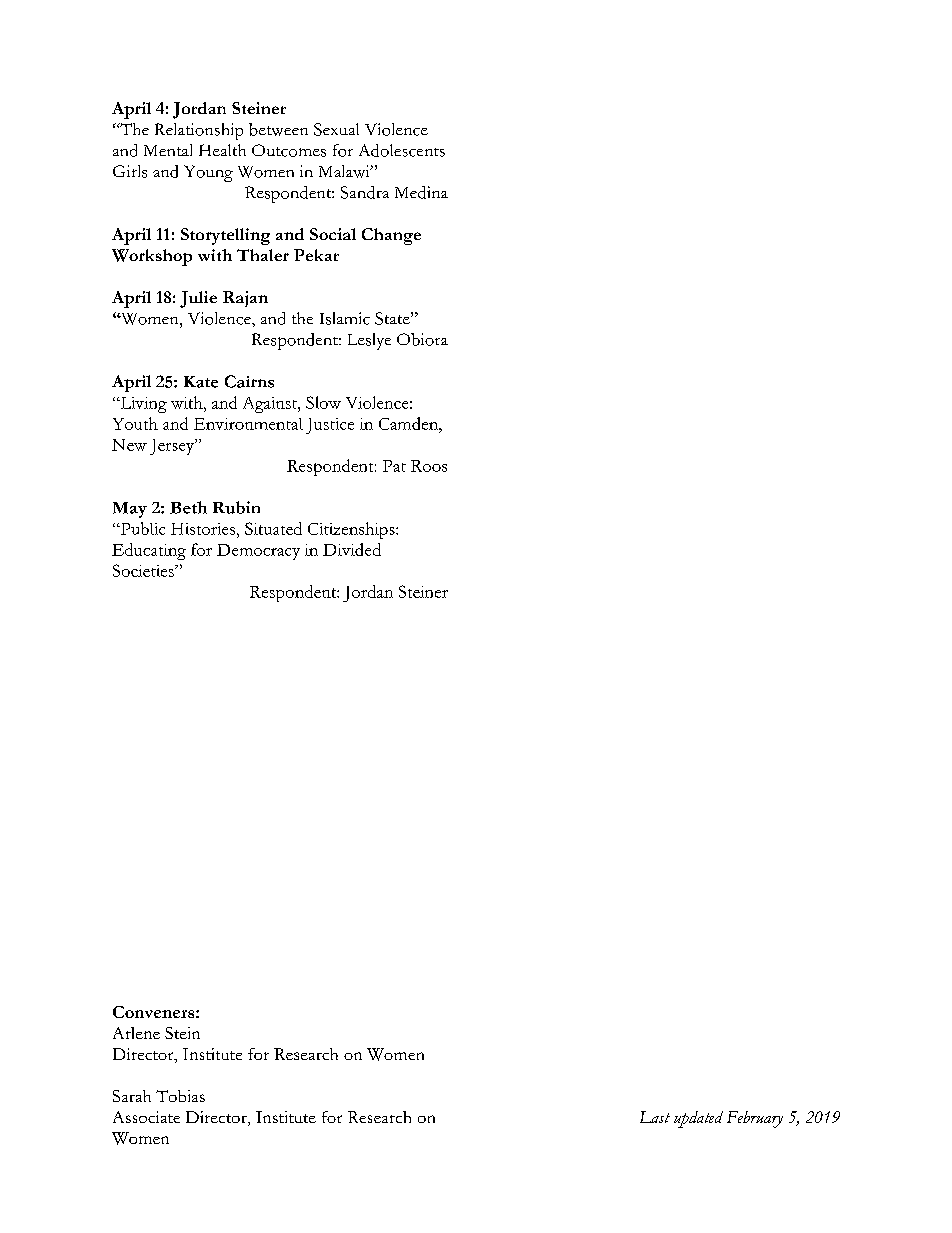 This screenshot has height=1233, width=952. Describe the element at coordinates (352, 549) in the screenshot. I see `Divided` at that location.
